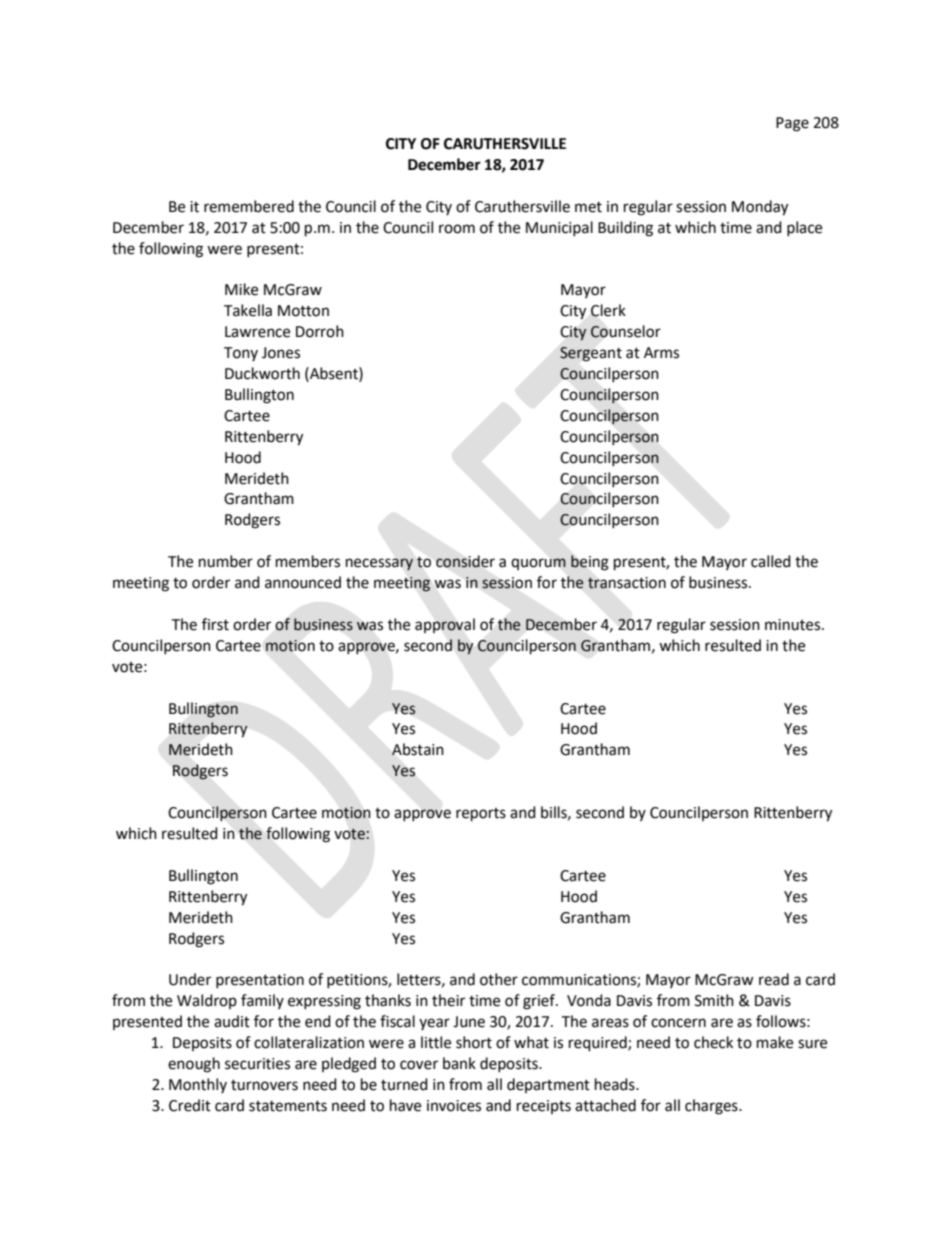 Image resolution: width=952 pixels, height=1233 pixels. Describe the element at coordinates (215, 624) in the screenshot. I see `first` at that location.
